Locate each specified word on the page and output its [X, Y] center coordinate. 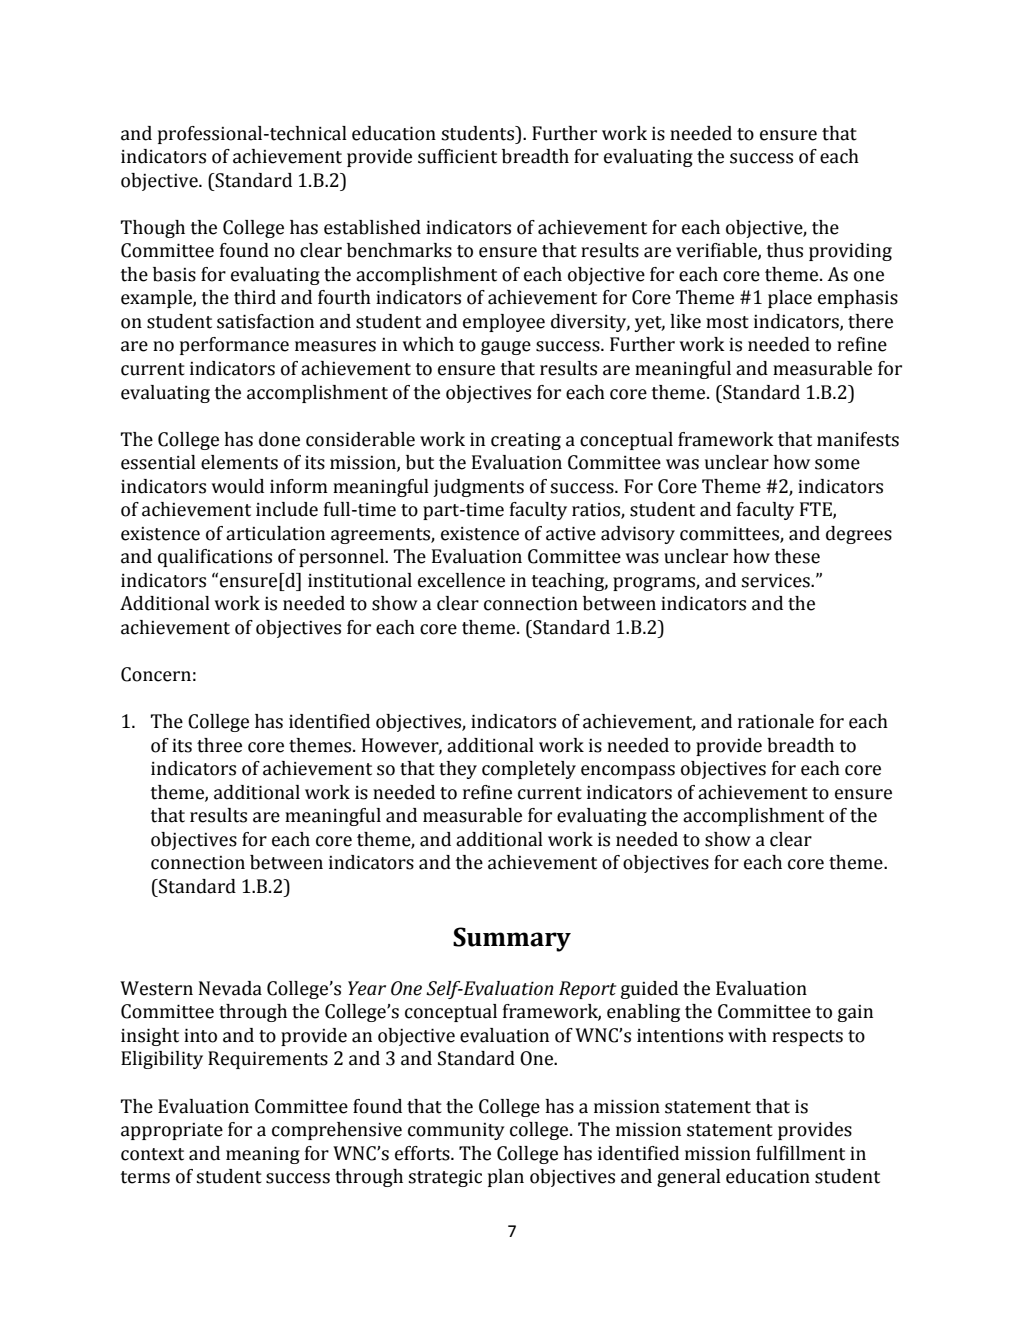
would [238, 486]
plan [506, 1178]
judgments [478, 488]
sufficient [457, 156]
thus [784, 250]
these [797, 556]
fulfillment [800, 1153]
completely [529, 770]
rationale [776, 721]
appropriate [172, 1131]
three [219, 745]
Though [153, 229]
